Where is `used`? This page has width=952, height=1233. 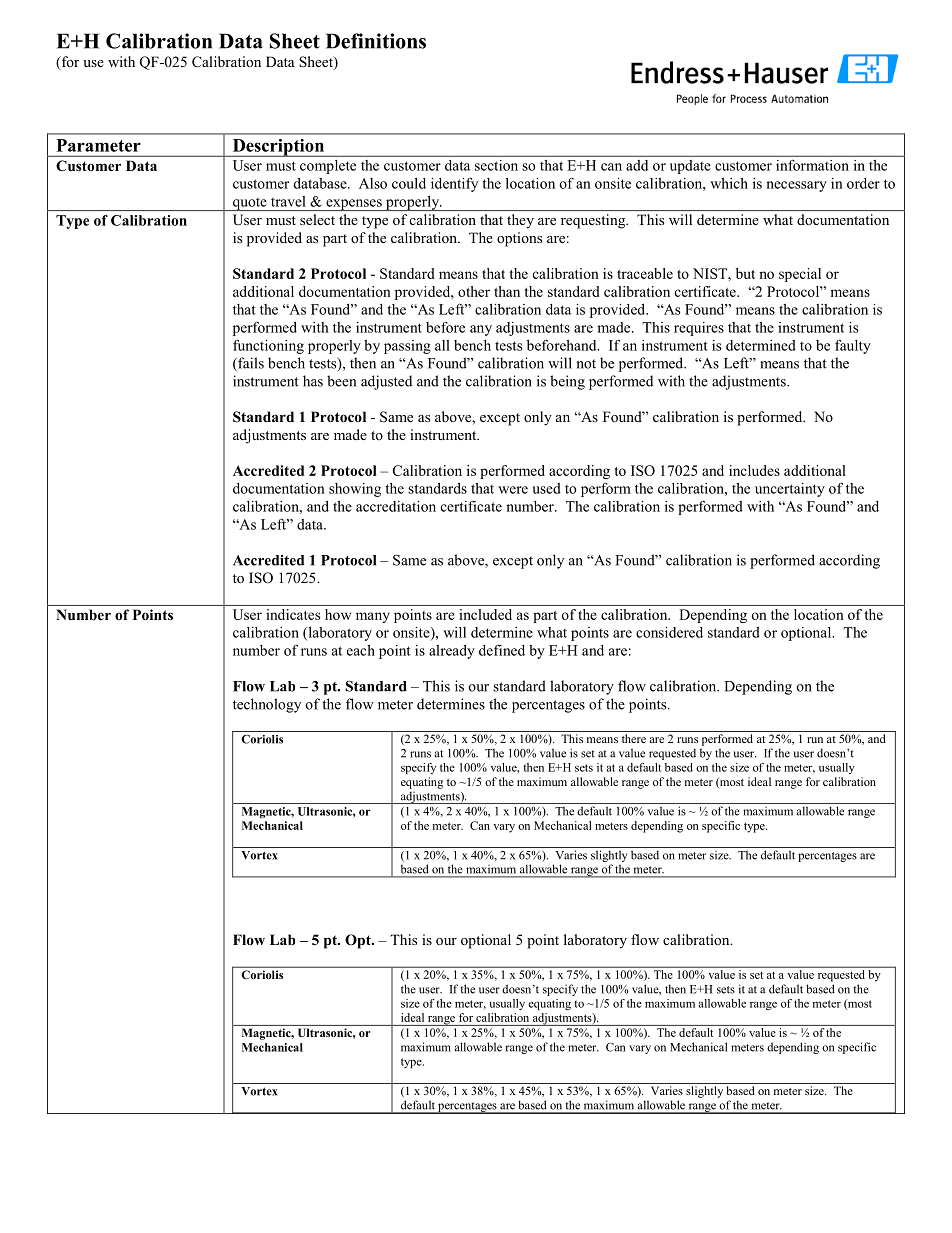 used is located at coordinates (546, 488).
